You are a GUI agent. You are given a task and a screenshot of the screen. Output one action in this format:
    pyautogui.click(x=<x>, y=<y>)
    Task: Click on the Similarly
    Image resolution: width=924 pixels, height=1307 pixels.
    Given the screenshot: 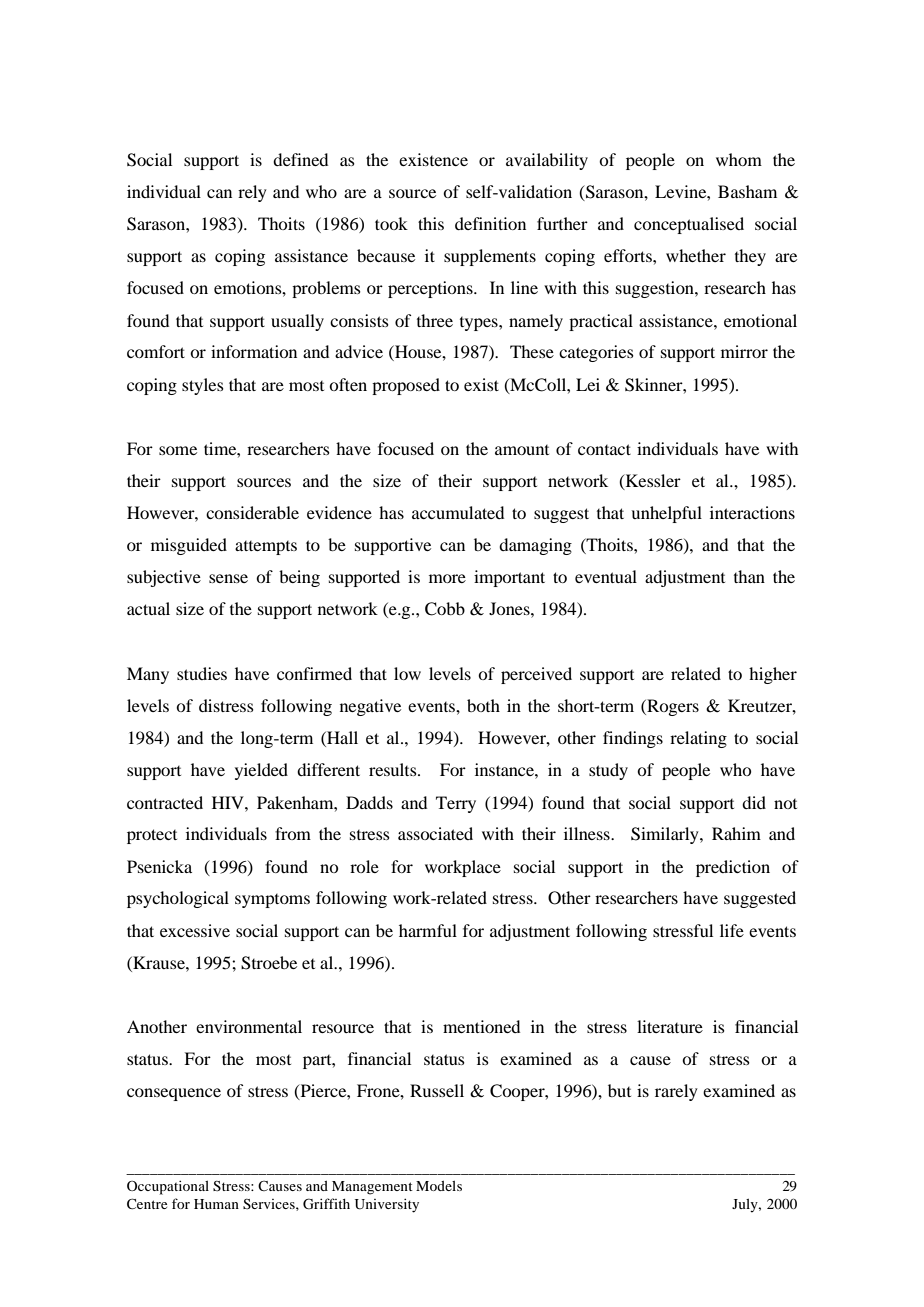 What is the action you would take?
    pyautogui.click(x=666, y=835)
